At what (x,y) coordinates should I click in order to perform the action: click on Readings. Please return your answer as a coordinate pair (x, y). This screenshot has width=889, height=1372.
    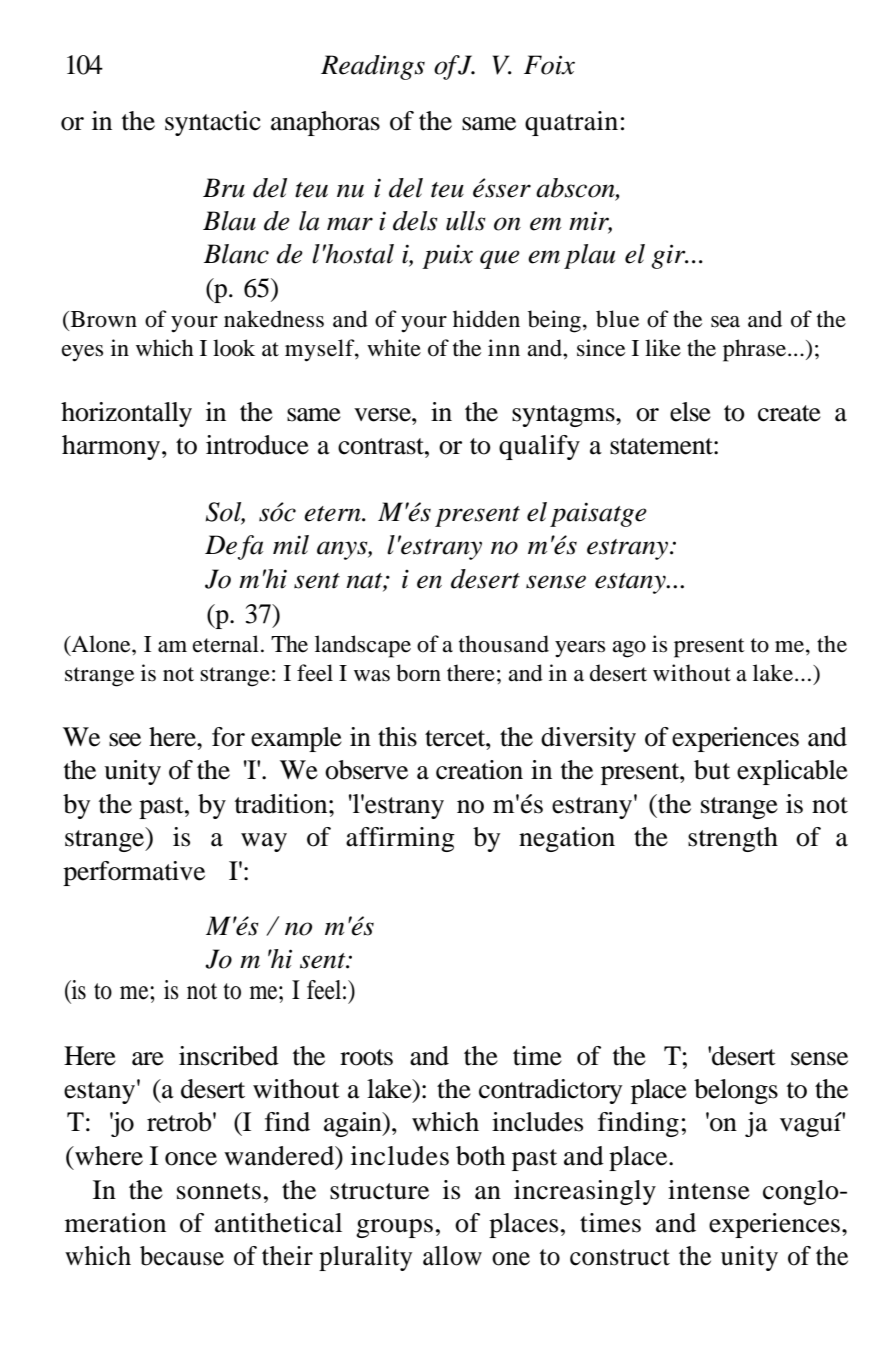
    Looking at the image, I should click on (373, 67).
